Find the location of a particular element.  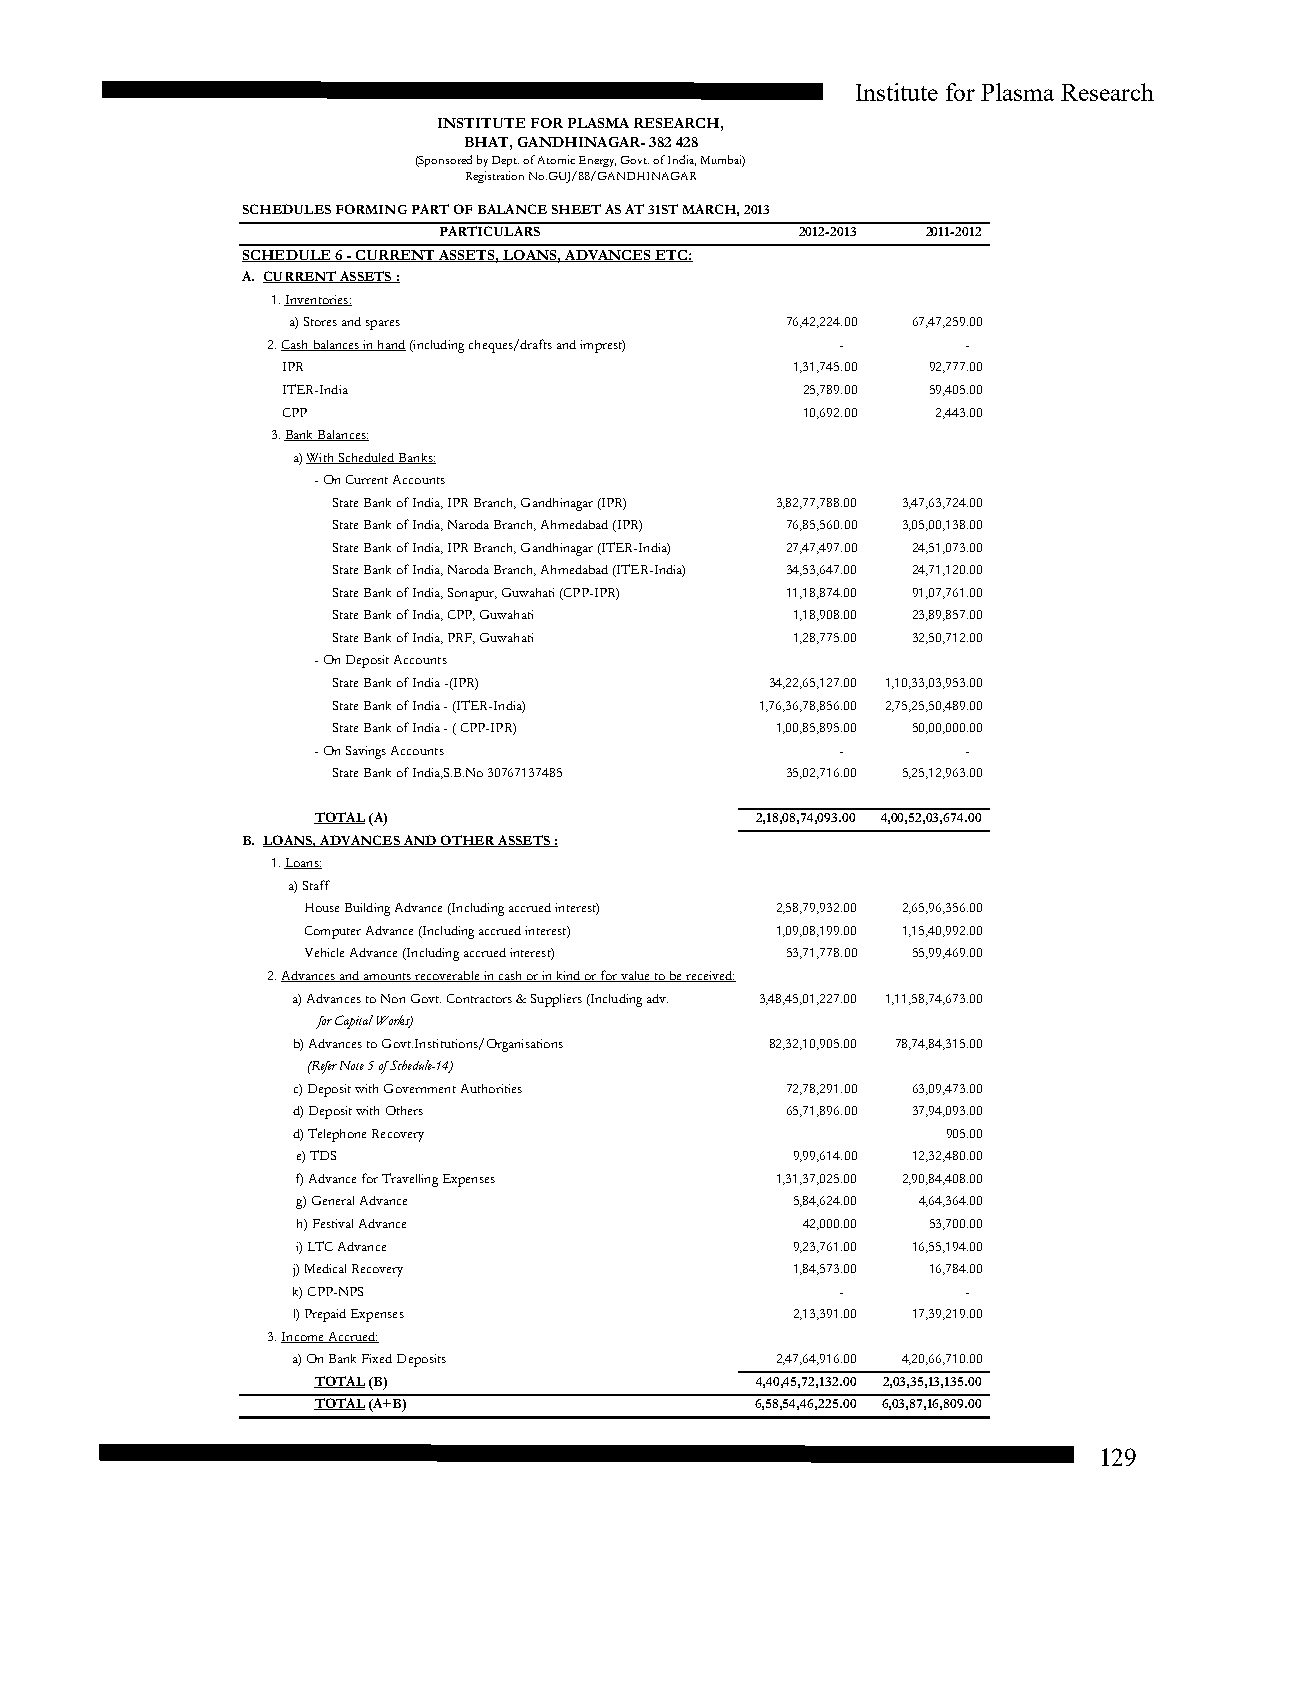

Savings is located at coordinates (366, 752).
